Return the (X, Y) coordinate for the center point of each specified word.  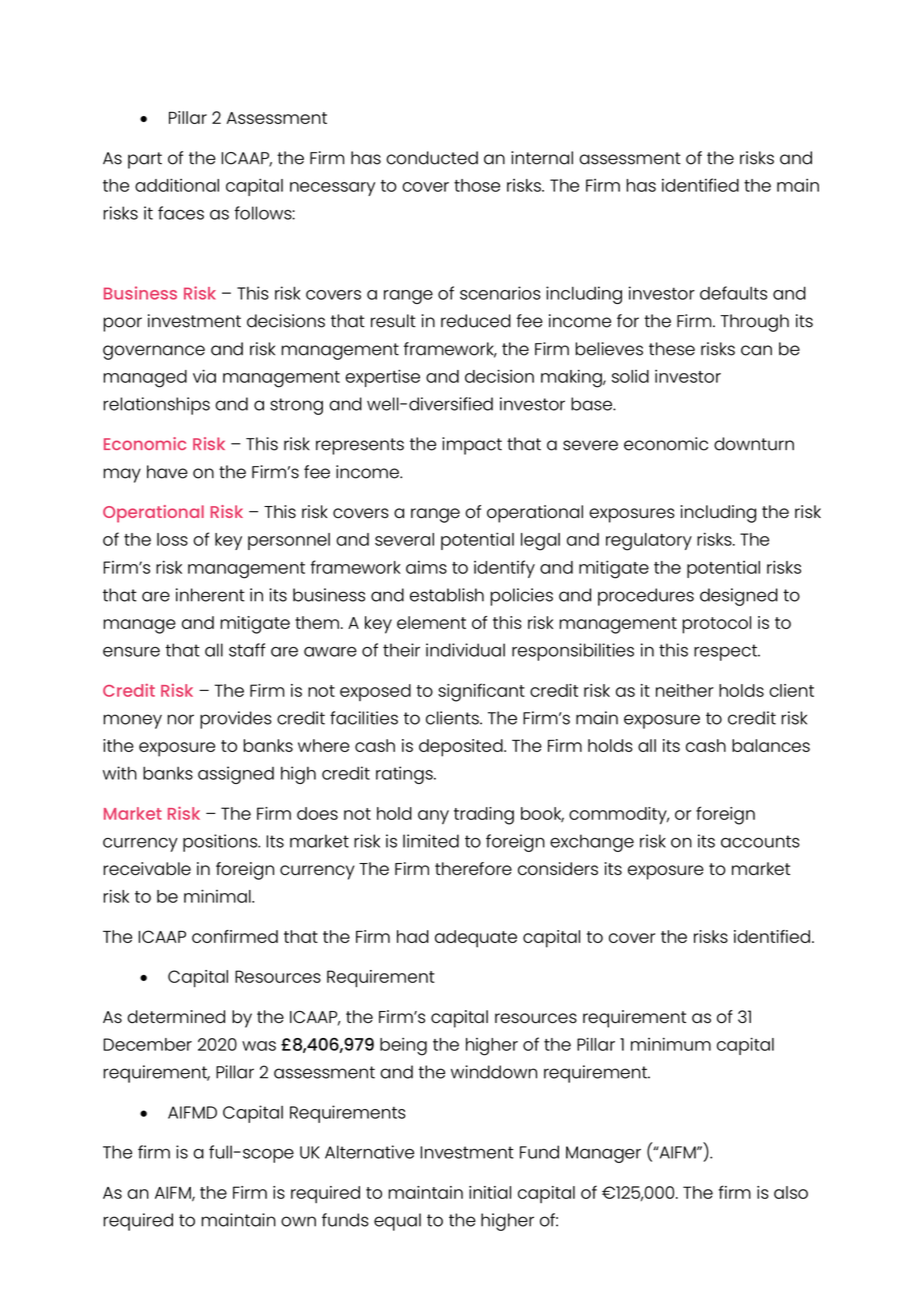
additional (177, 185)
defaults (733, 293)
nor (181, 719)
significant (481, 692)
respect (726, 652)
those (477, 185)
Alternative (369, 1152)
